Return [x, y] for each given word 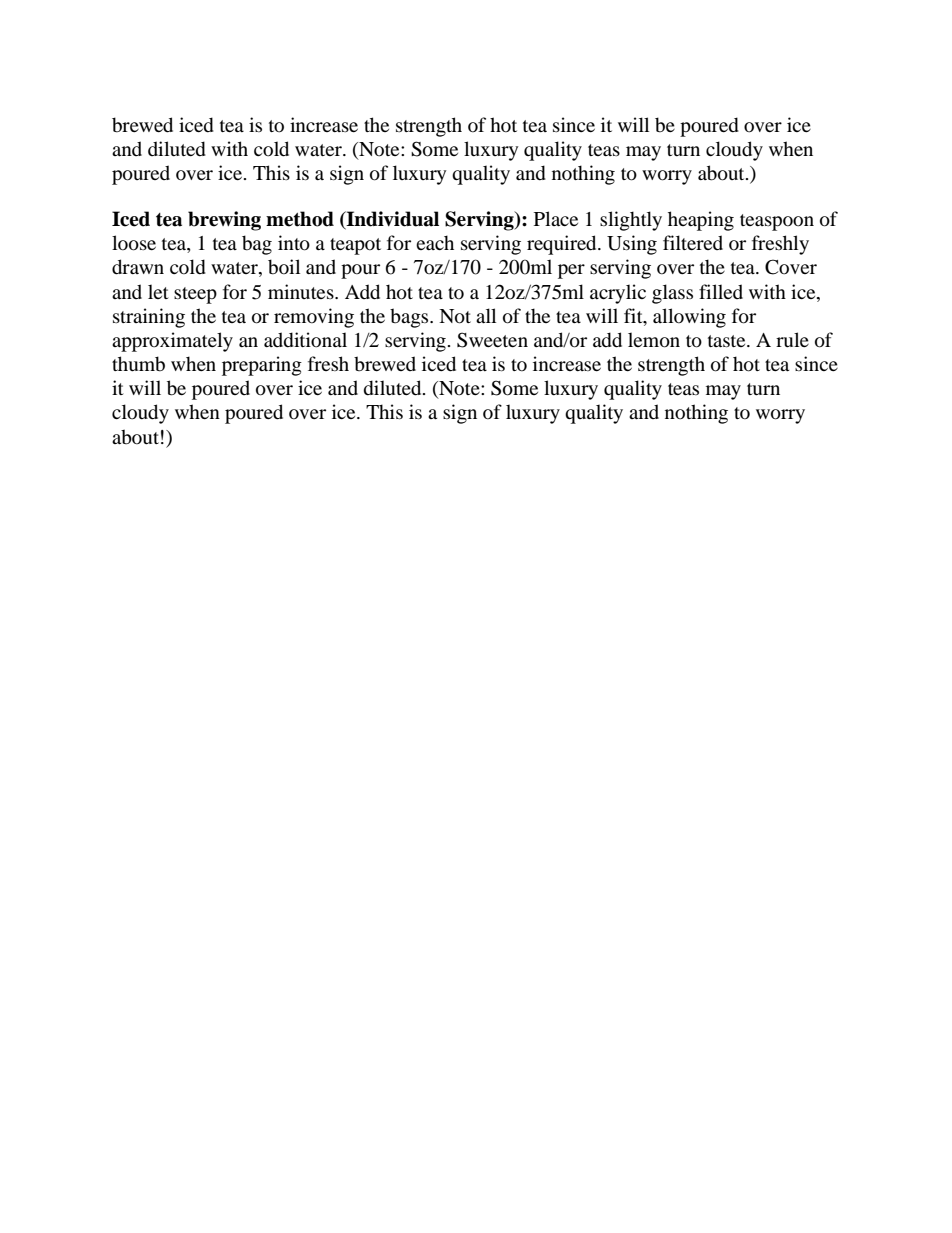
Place [556, 218]
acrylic [618, 294]
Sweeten [492, 340]
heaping [701, 221]
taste [728, 341]
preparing [262, 366]
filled [721, 291]
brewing [224, 221]
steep [195, 295]
